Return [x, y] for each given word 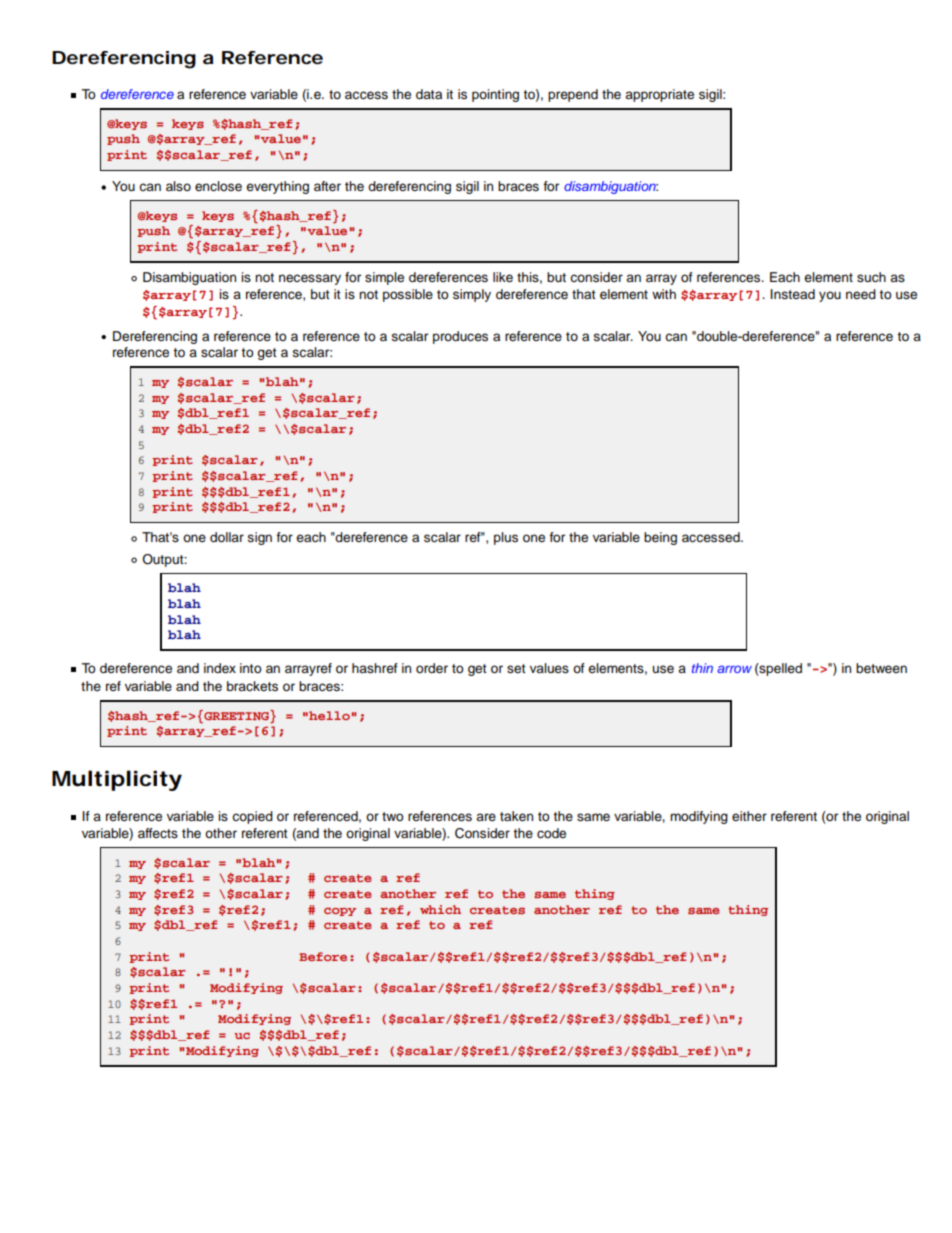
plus [506, 538]
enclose [218, 186]
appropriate [659, 95]
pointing [495, 95]
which [440, 909]
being [660, 538]
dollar [227, 537]
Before [323, 956]
